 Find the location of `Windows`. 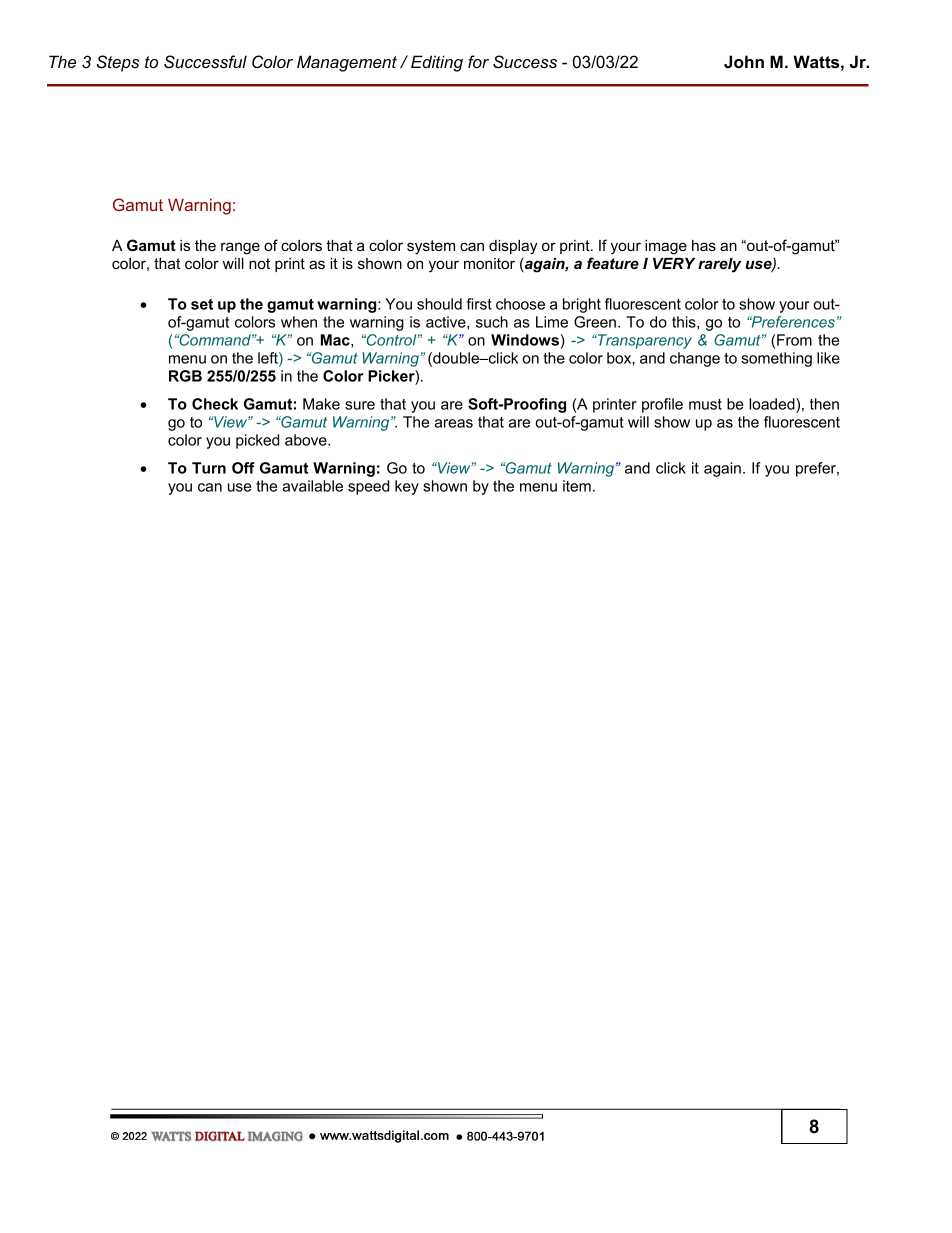

Windows is located at coordinates (525, 340).
